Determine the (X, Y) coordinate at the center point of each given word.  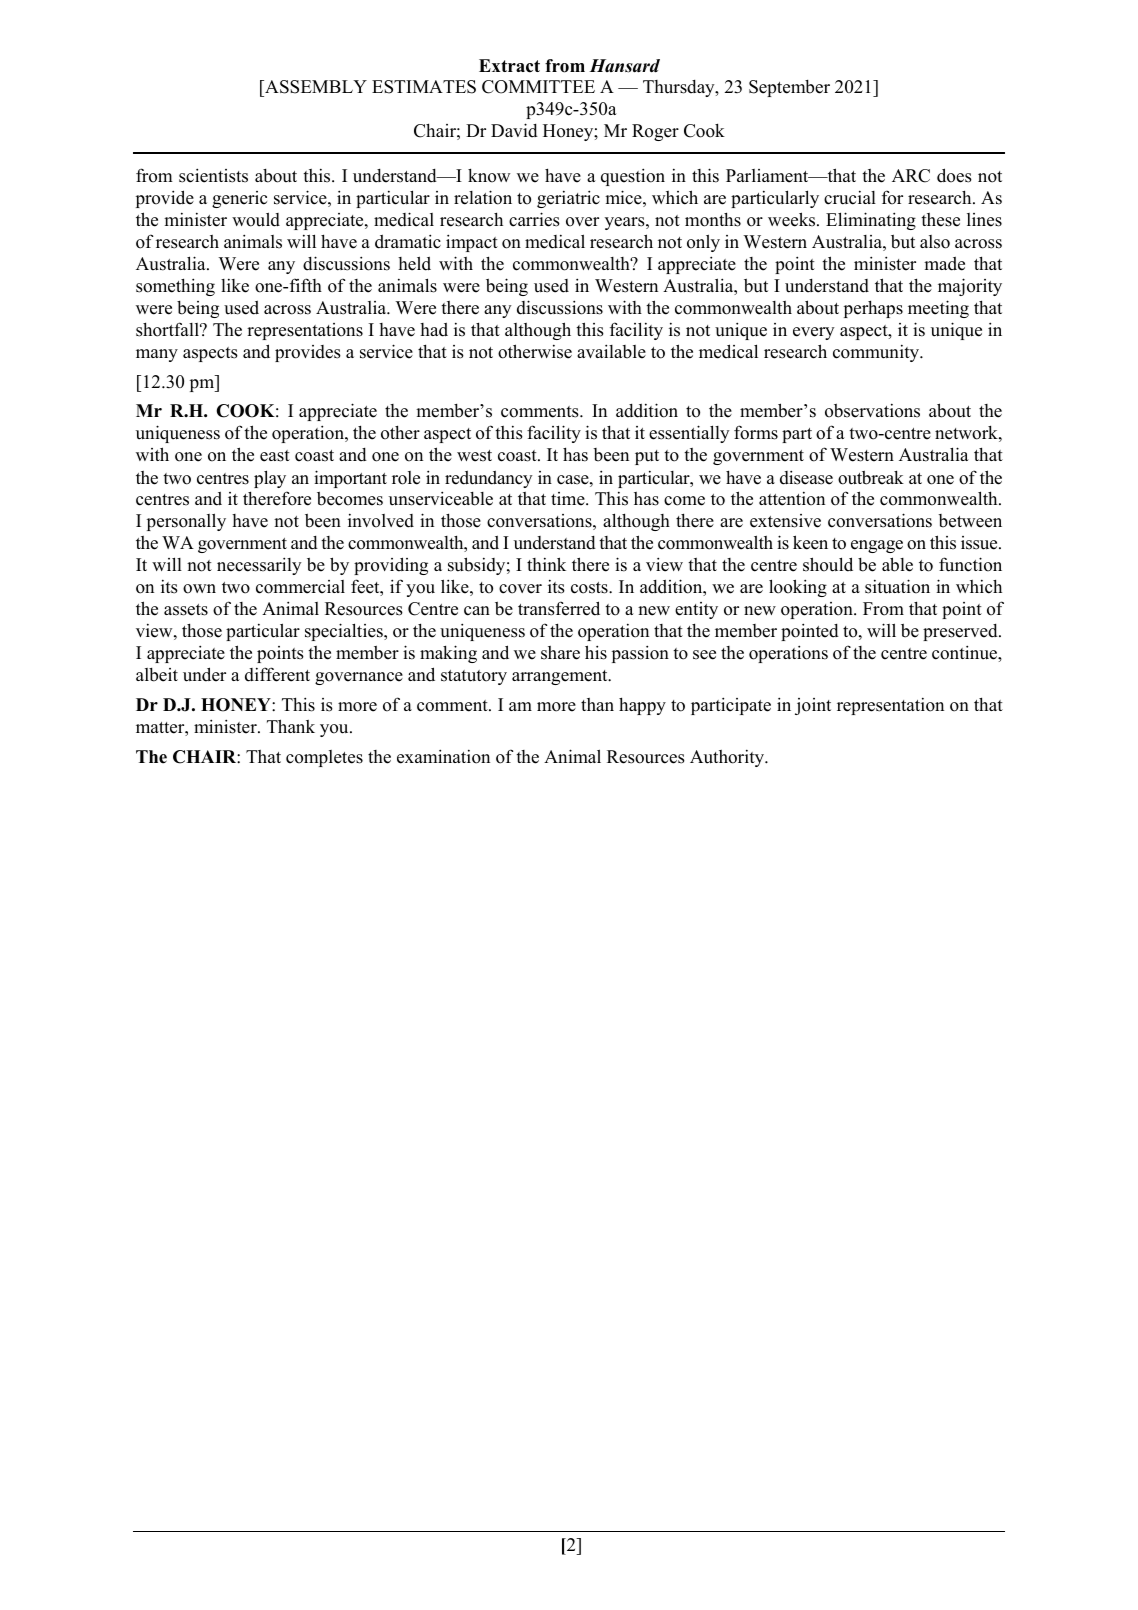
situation (897, 586)
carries (534, 219)
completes (324, 758)
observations (872, 410)
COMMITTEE (538, 87)
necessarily (259, 566)
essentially (689, 434)
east (275, 456)
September (789, 88)
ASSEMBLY (315, 88)
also (935, 242)
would (256, 219)
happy (642, 706)
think (546, 564)
